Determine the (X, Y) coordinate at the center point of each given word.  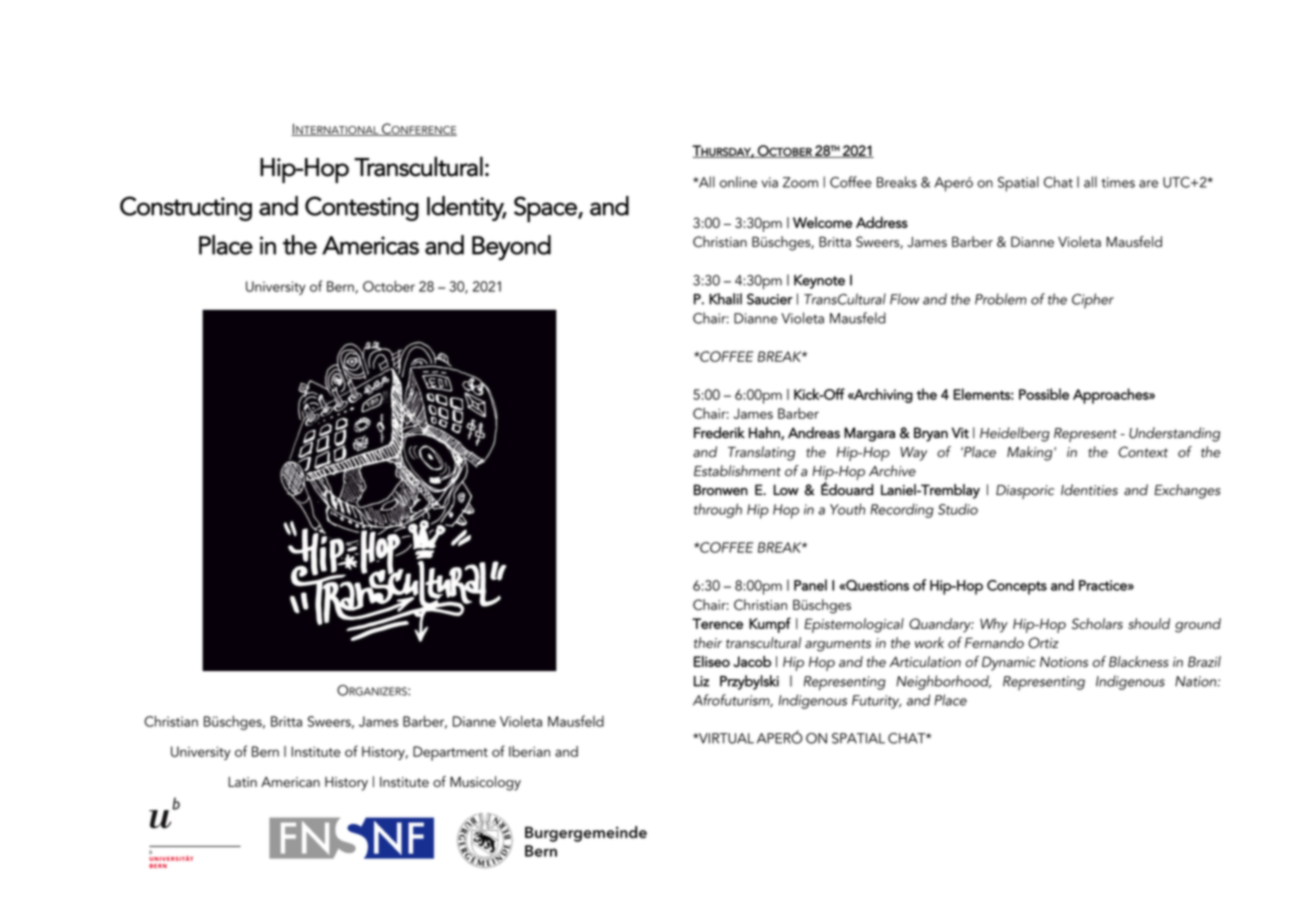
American (290, 782)
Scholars (1097, 624)
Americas (370, 245)
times (1118, 182)
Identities (1089, 490)
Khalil (725, 299)
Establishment (737, 471)
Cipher (1093, 301)
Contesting (362, 208)
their (708, 642)
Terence (717, 623)
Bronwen (721, 490)
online (738, 182)
